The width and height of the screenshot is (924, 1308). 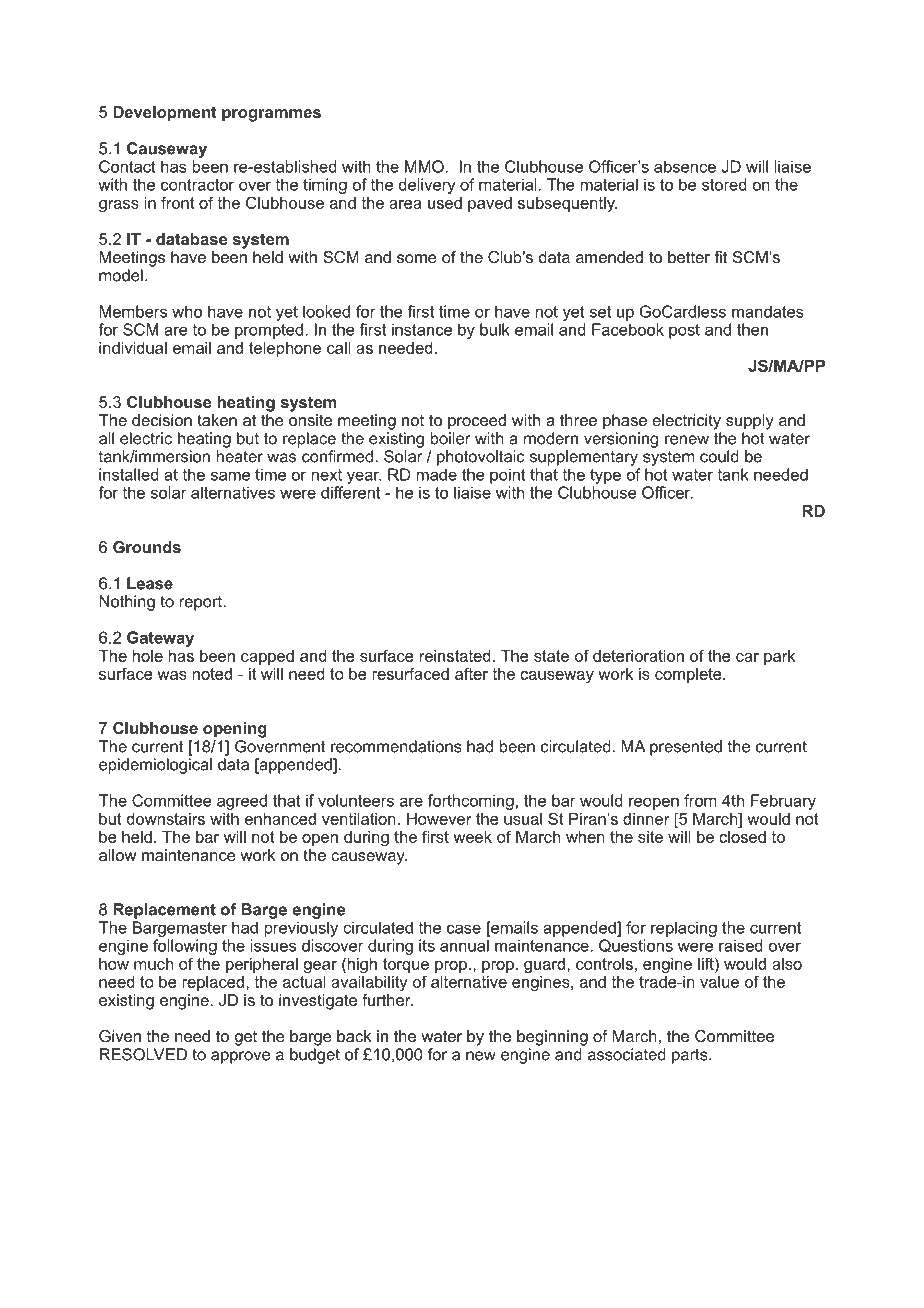 I want to click on after, so click(x=471, y=673).
